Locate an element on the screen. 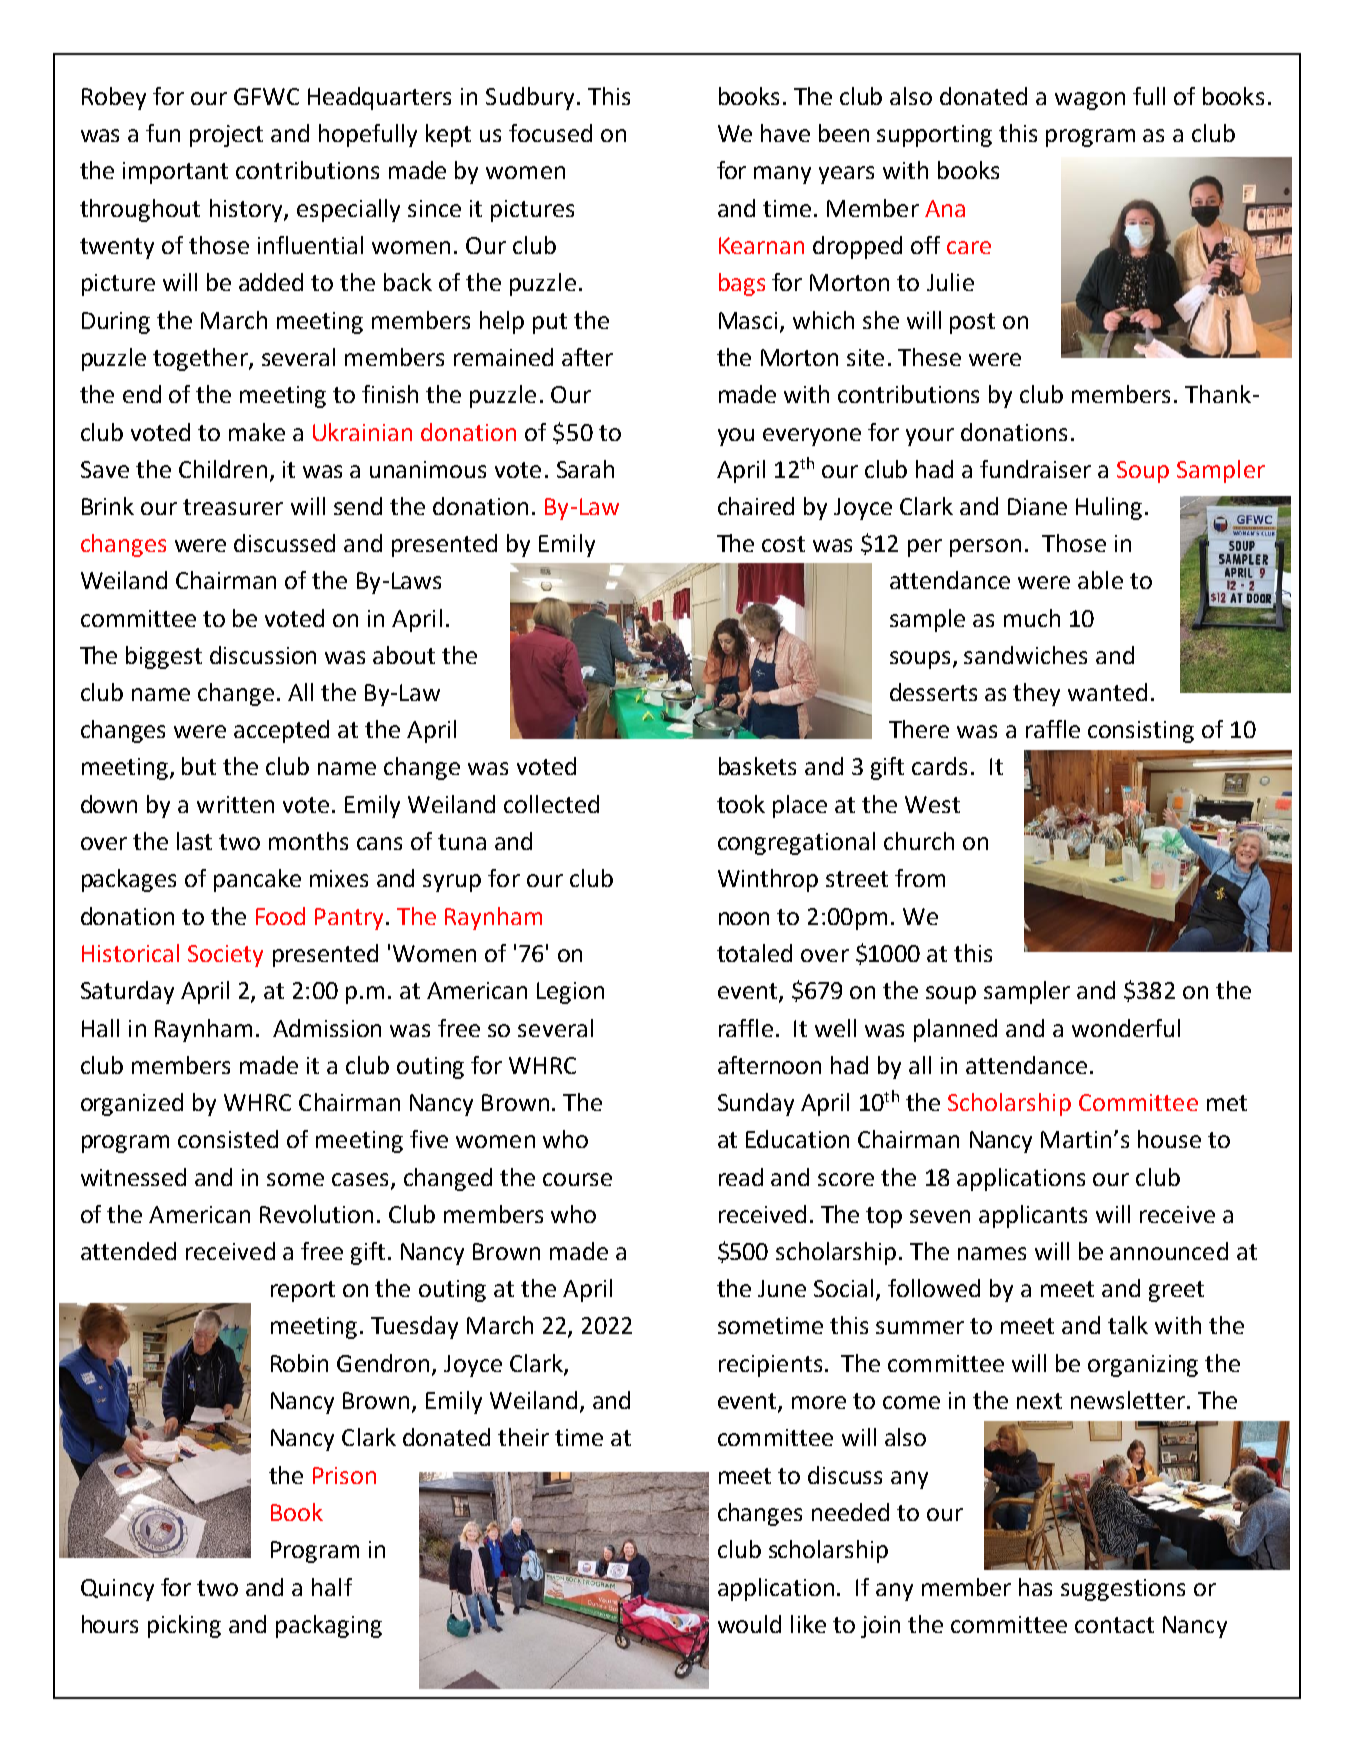 This screenshot has width=1353, height=1751. last is located at coordinates (194, 841).
